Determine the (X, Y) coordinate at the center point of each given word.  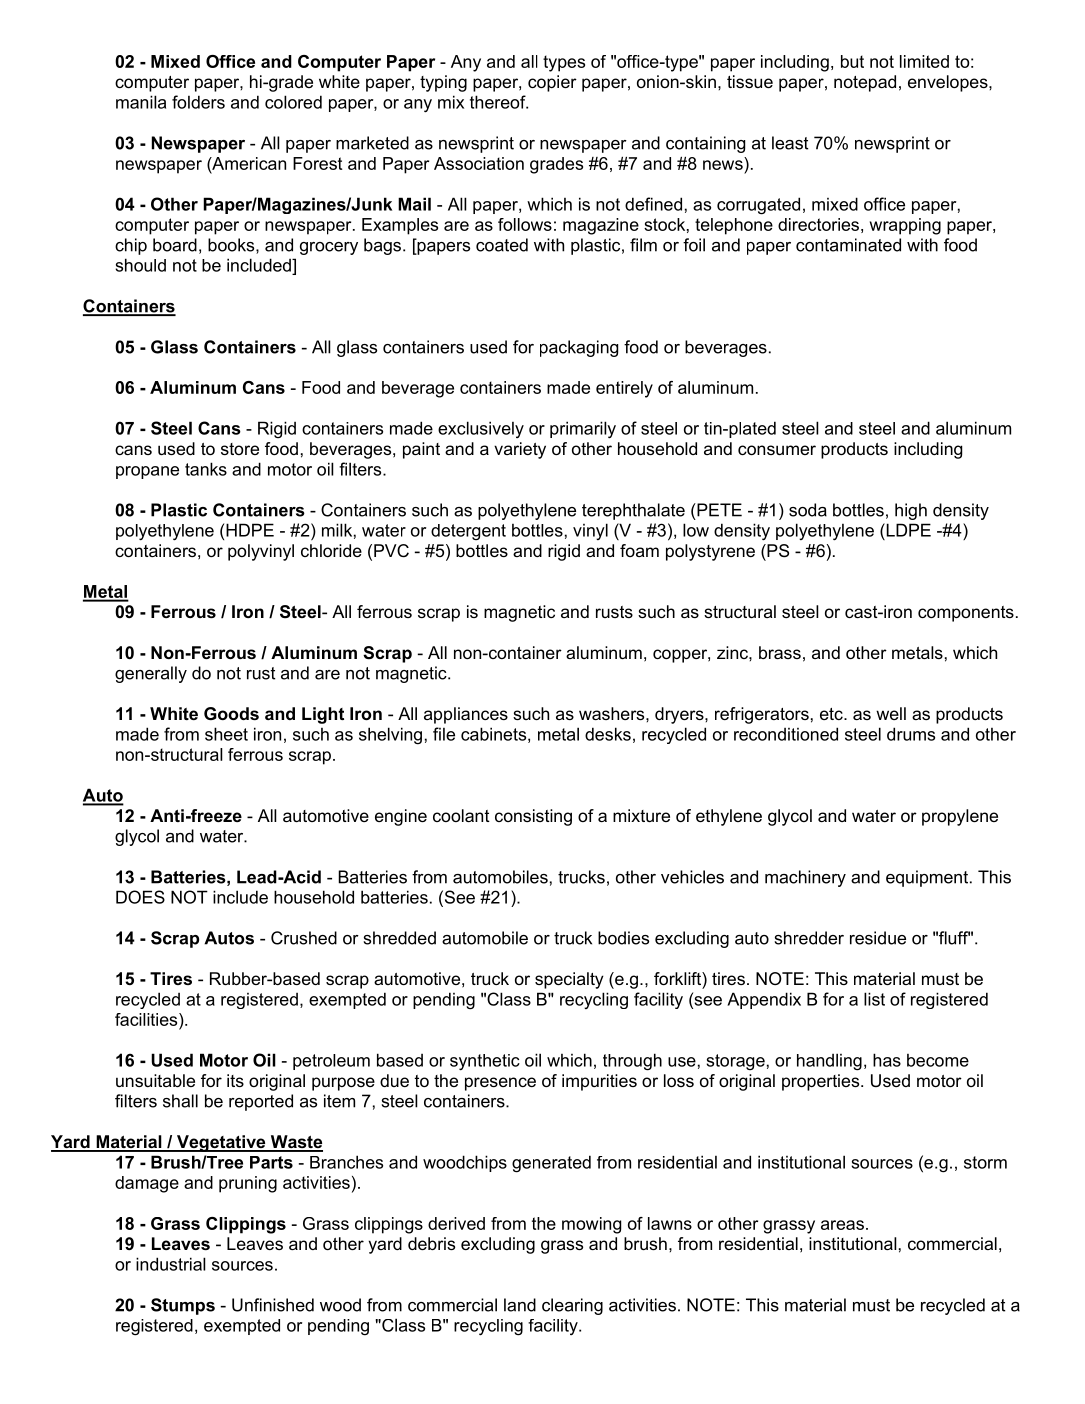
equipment (927, 878)
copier (552, 83)
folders (198, 102)
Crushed (304, 938)
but (852, 61)
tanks (206, 469)
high (911, 511)
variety (520, 450)
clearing (572, 1306)
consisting (533, 817)
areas (842, 1225)
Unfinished (273, 1305)
